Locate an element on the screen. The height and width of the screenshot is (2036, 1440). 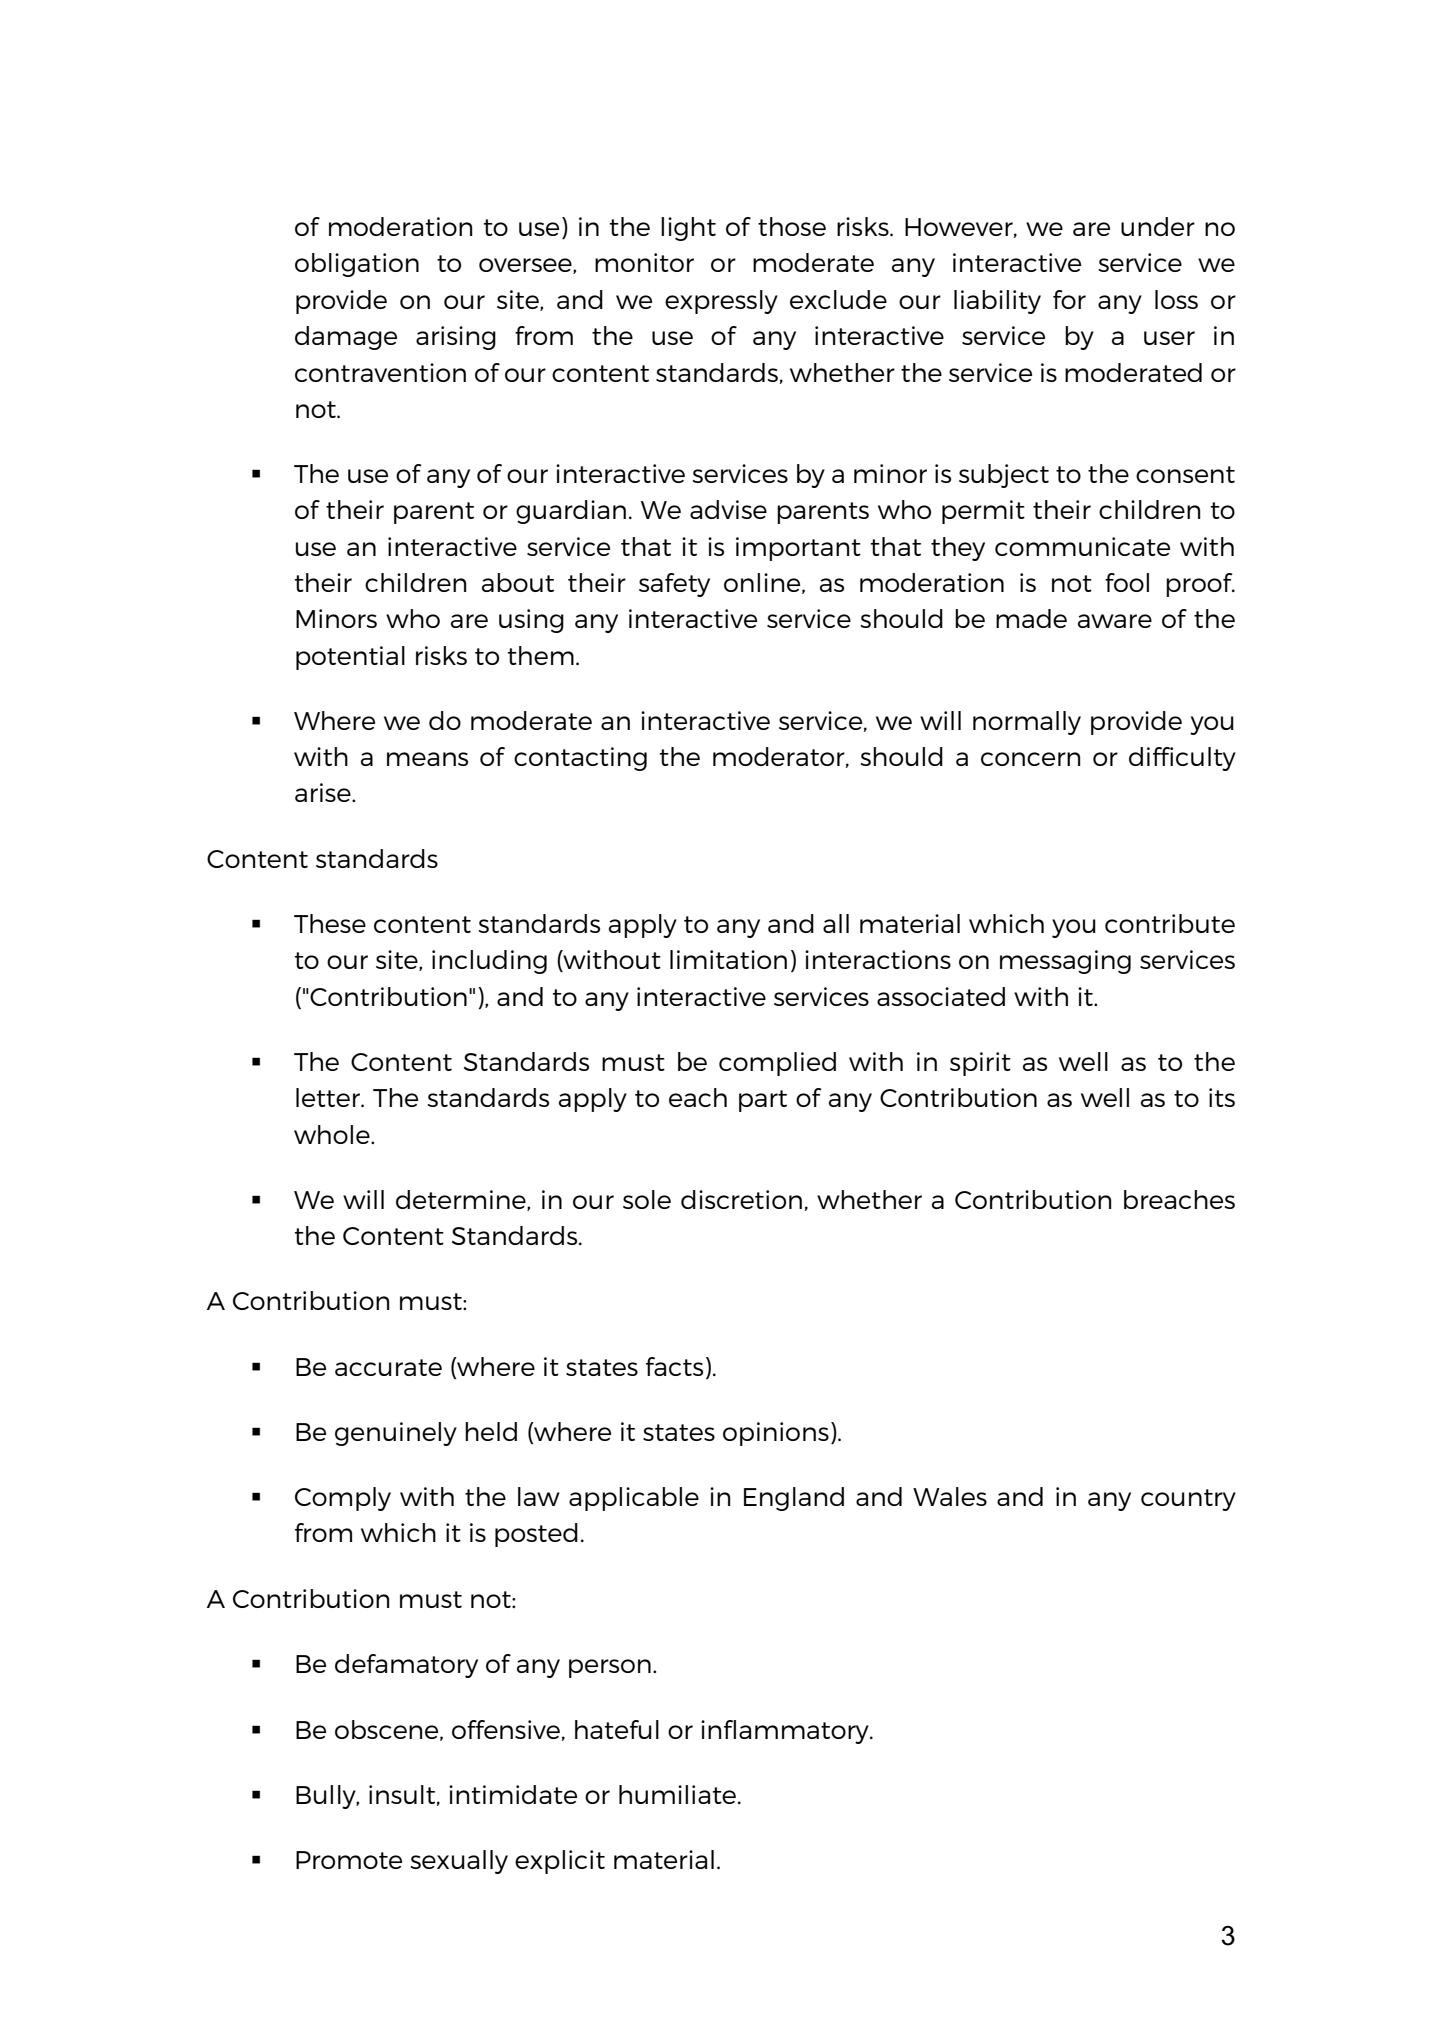
complied is located at coordinates (777, 1064).
